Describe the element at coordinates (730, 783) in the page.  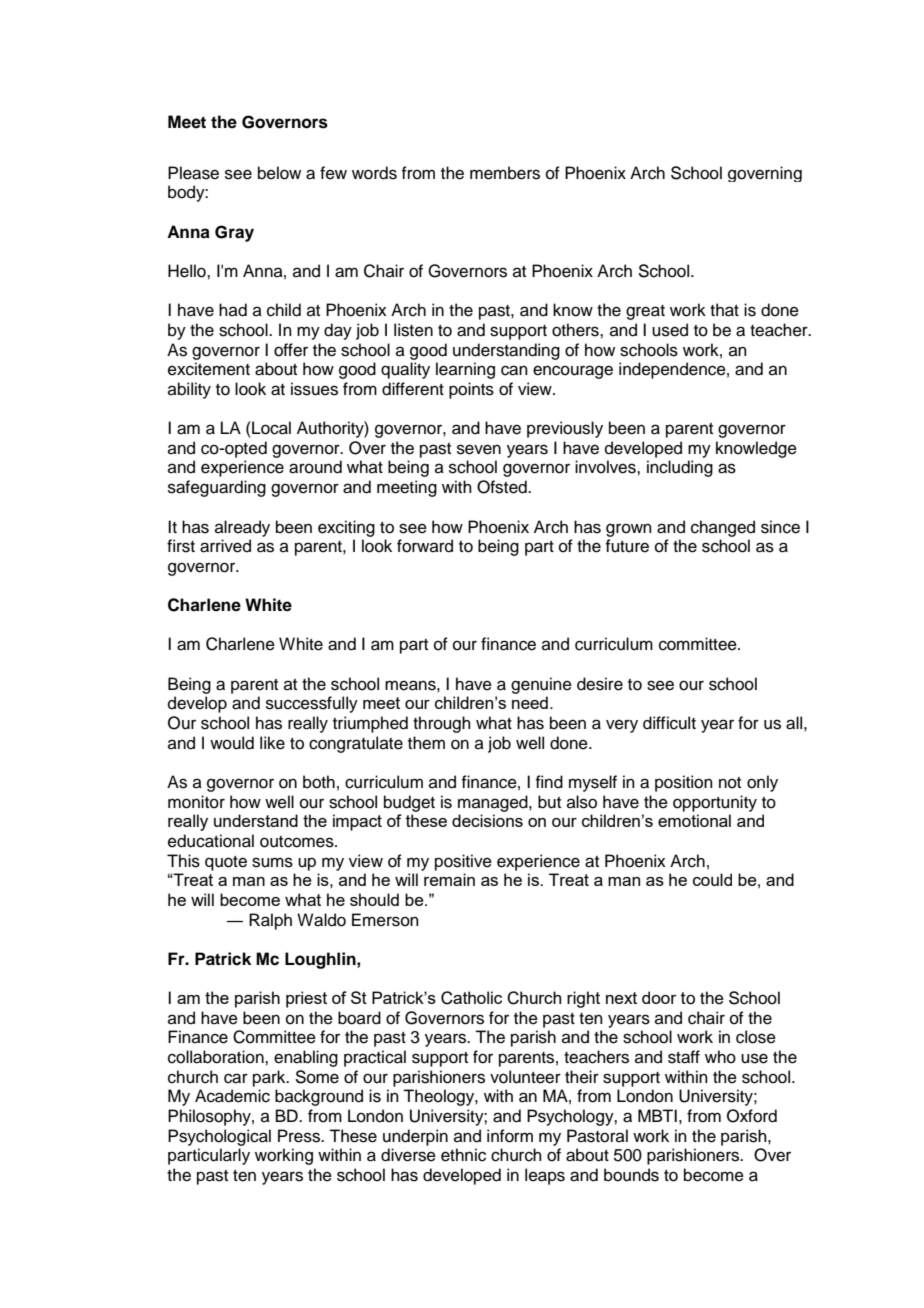
I see `not` at that location.
